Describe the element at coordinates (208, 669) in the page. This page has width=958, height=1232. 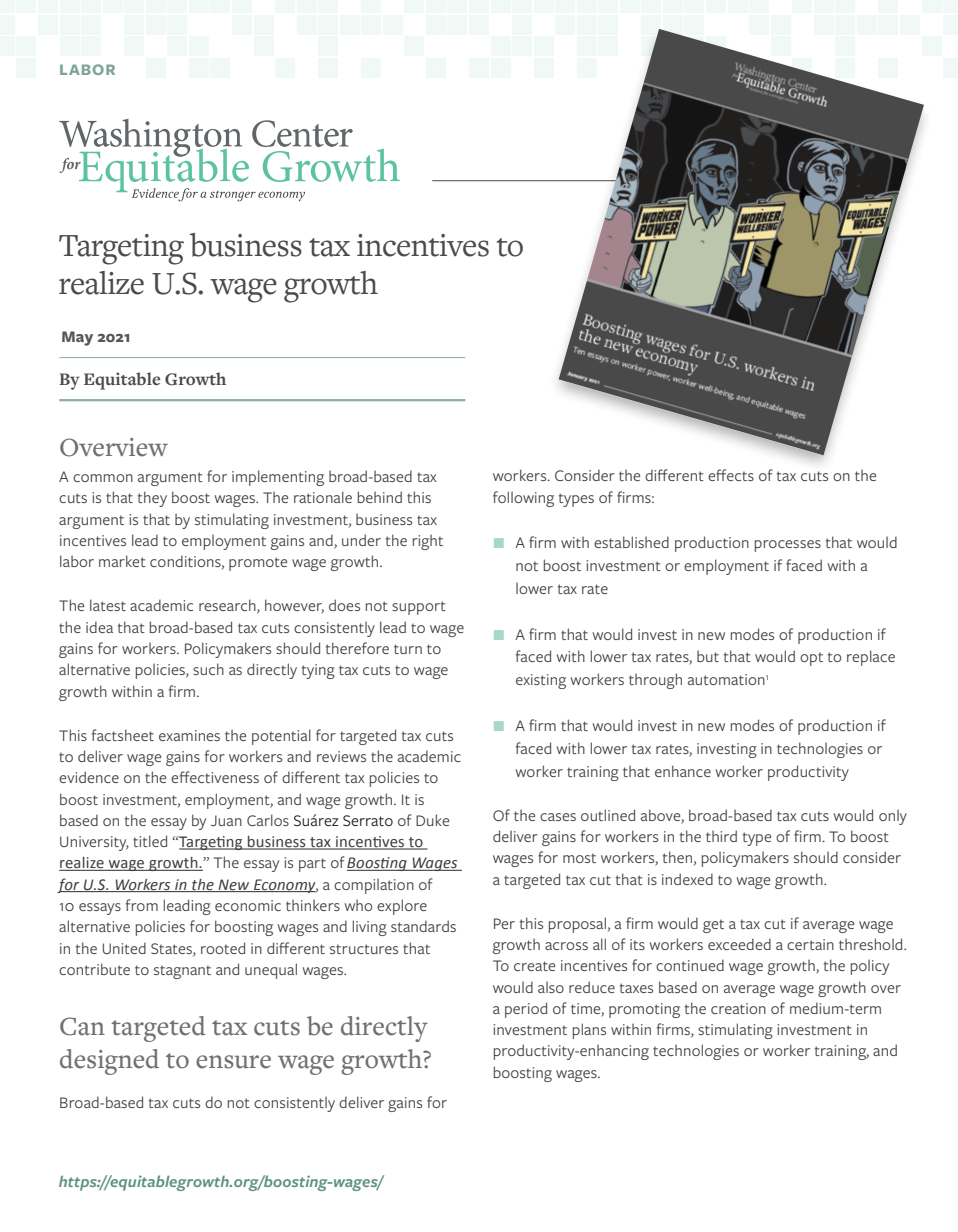
I see `such` at that location.
